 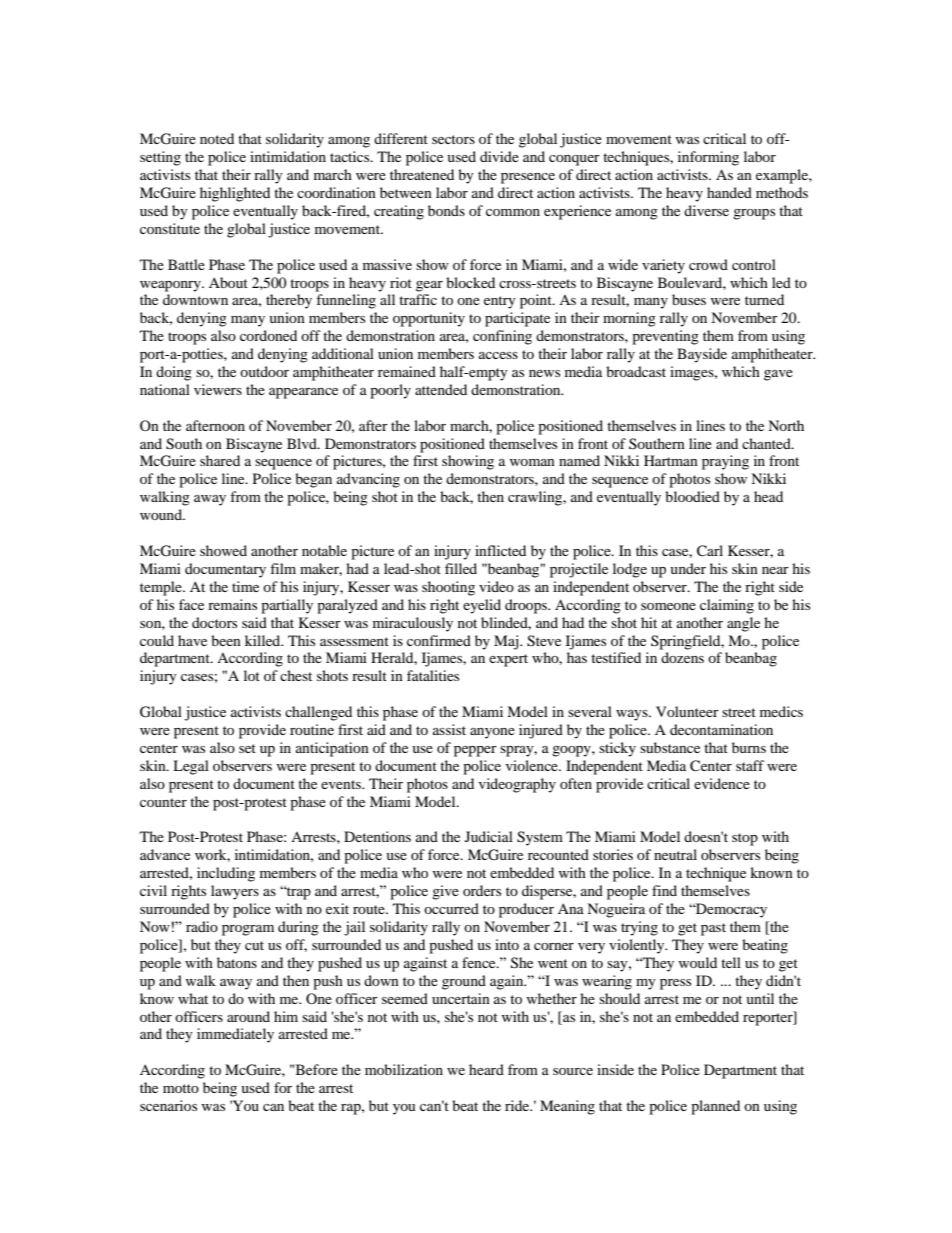 I want to click on anyone, so click(x=492, y=733).
